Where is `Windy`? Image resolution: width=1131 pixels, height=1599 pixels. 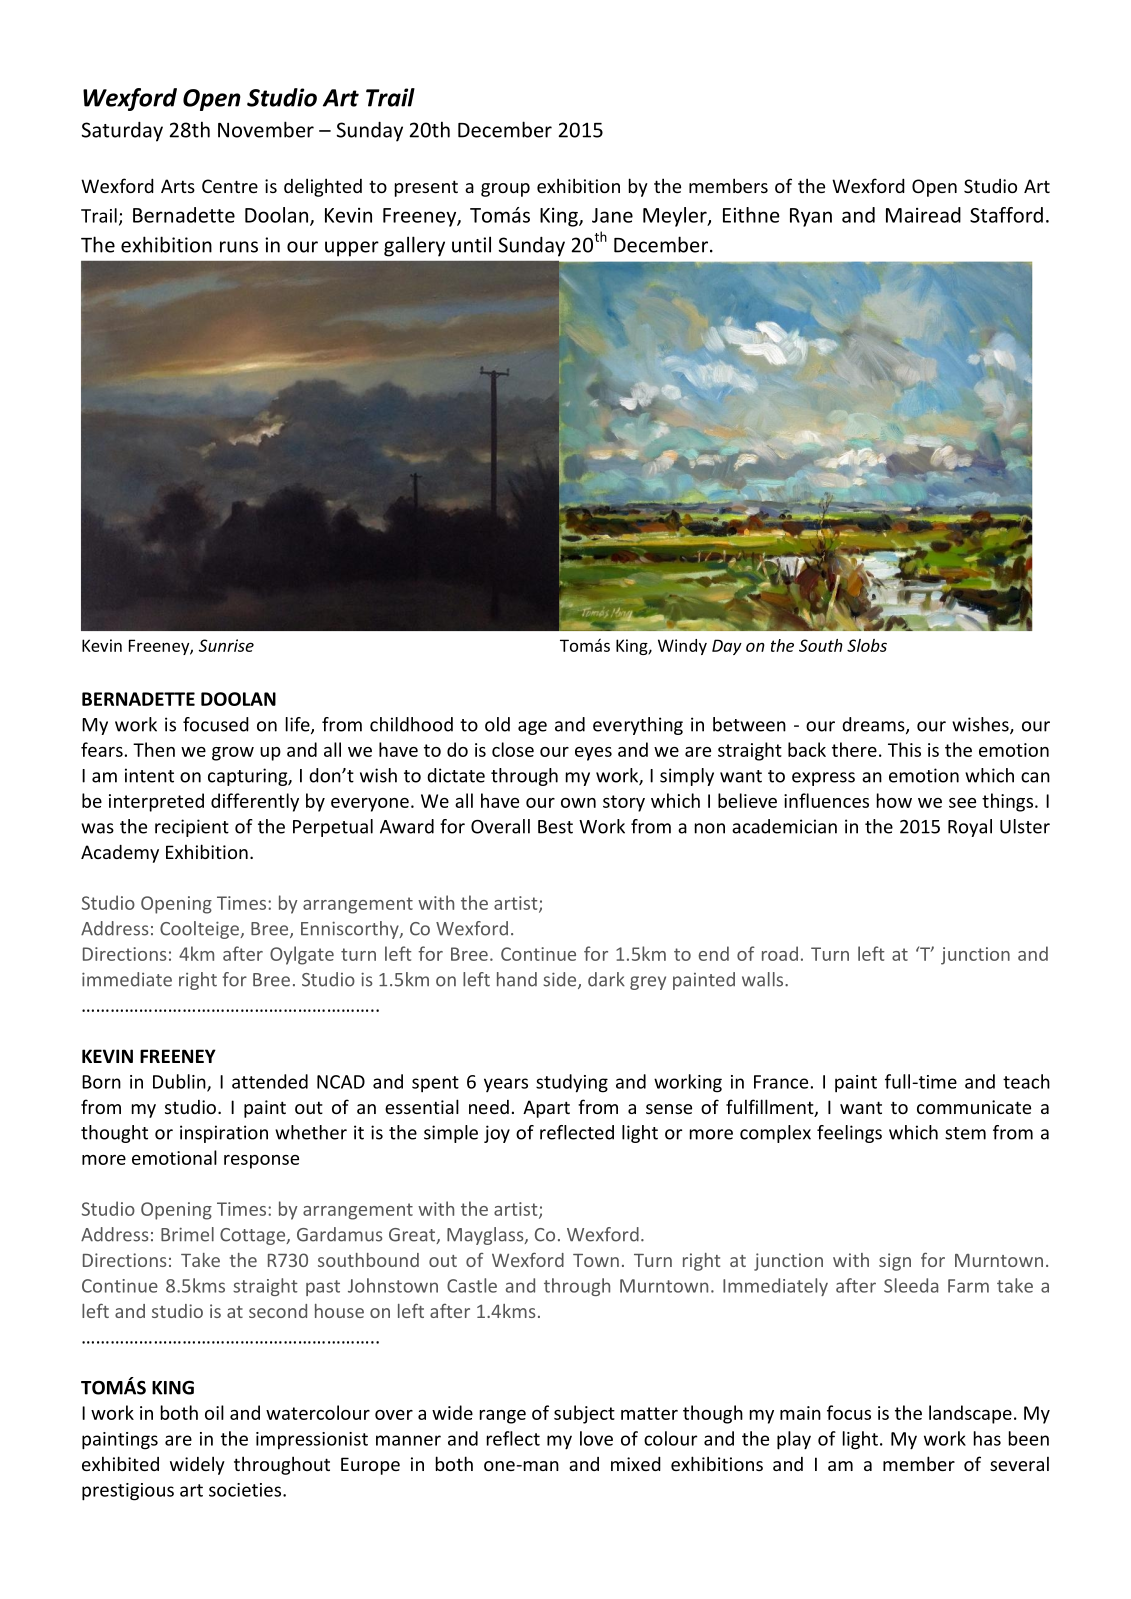
Windy is located at coordinates (682, 647).
